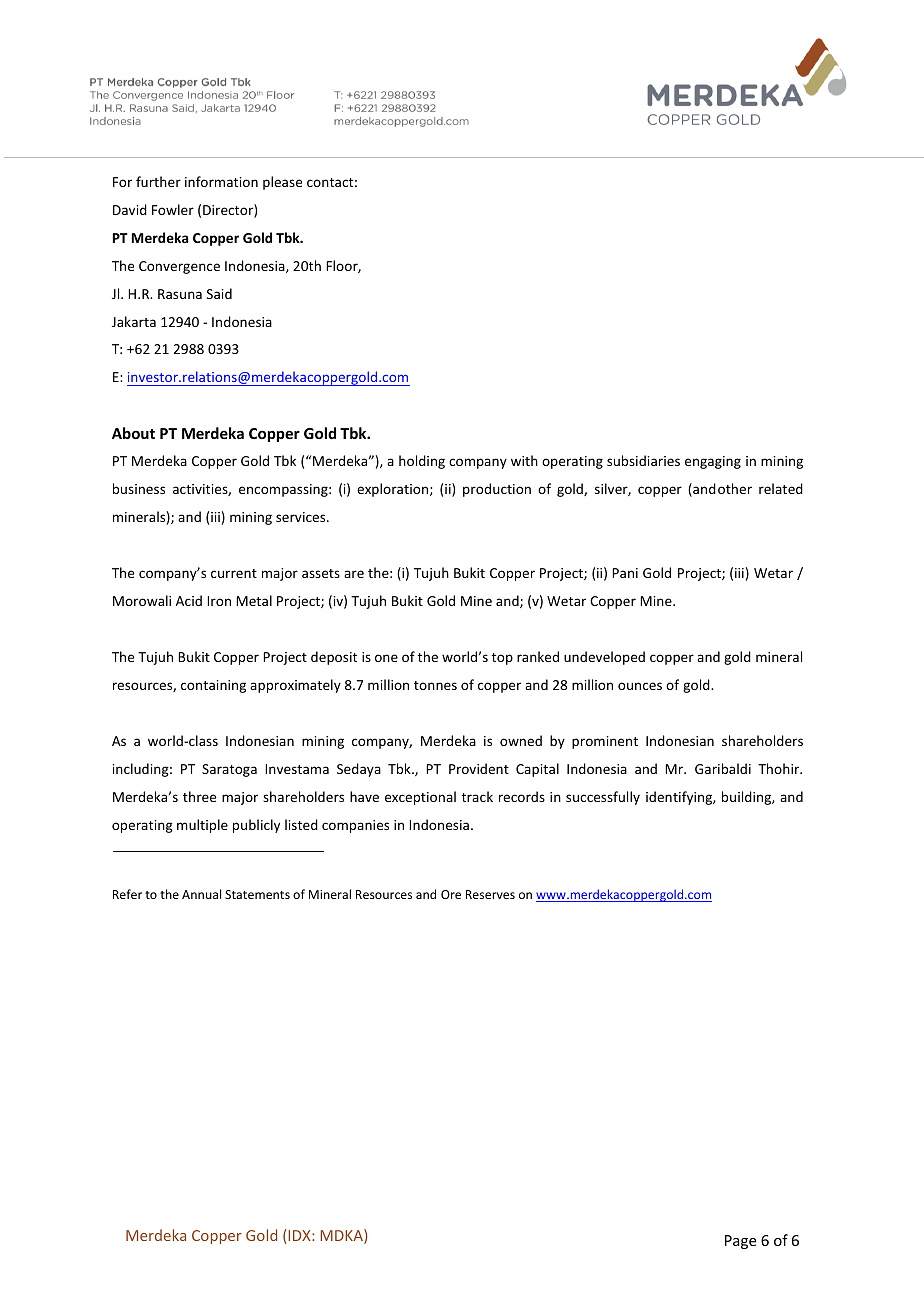  What do you see at coordinates (723, 768) in the screenshot?
I see `Garibaldi` at bounding box center [723, 768].
